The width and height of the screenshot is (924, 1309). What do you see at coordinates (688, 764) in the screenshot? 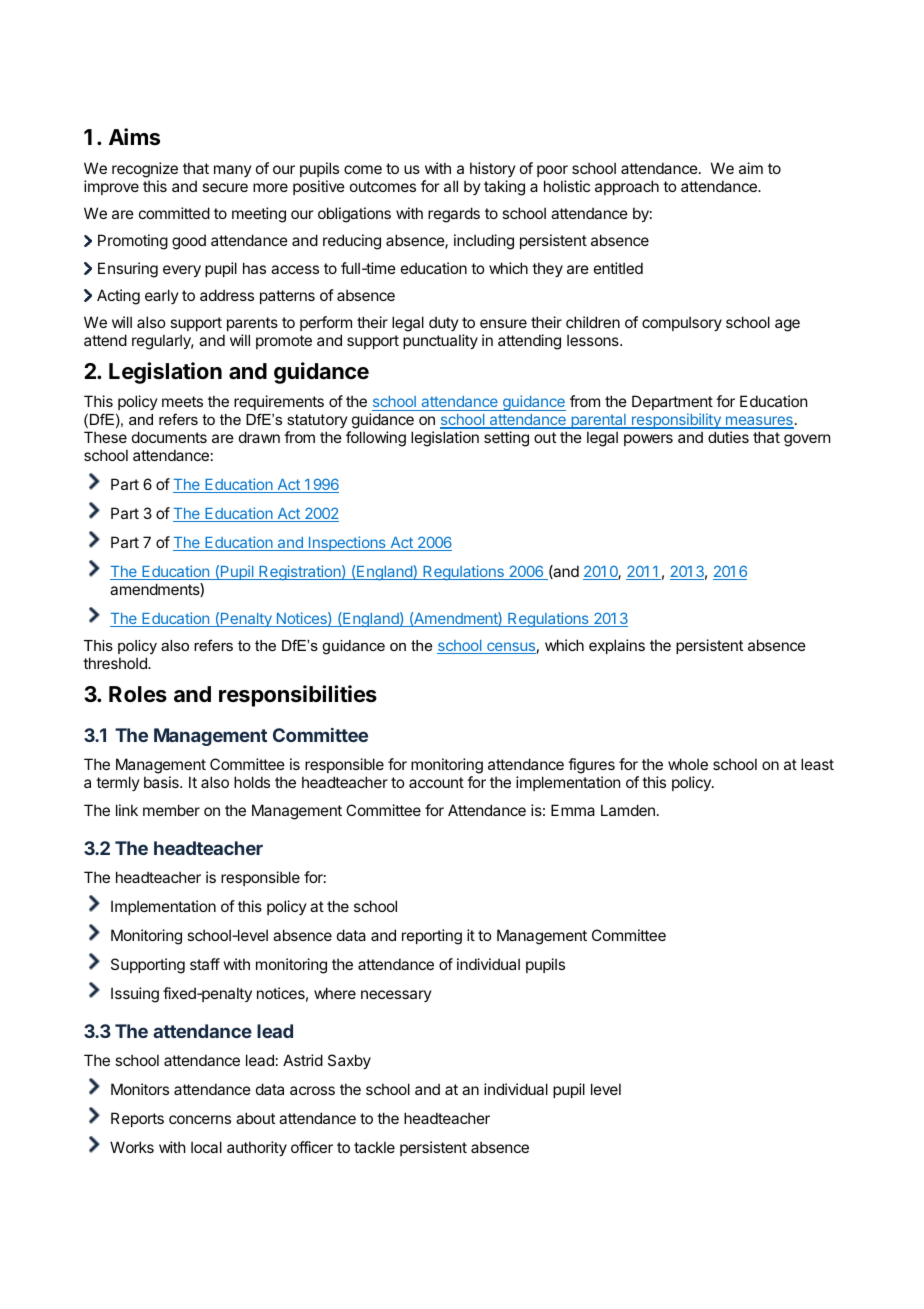
I see `whole` at bounding box center [688, 764].
